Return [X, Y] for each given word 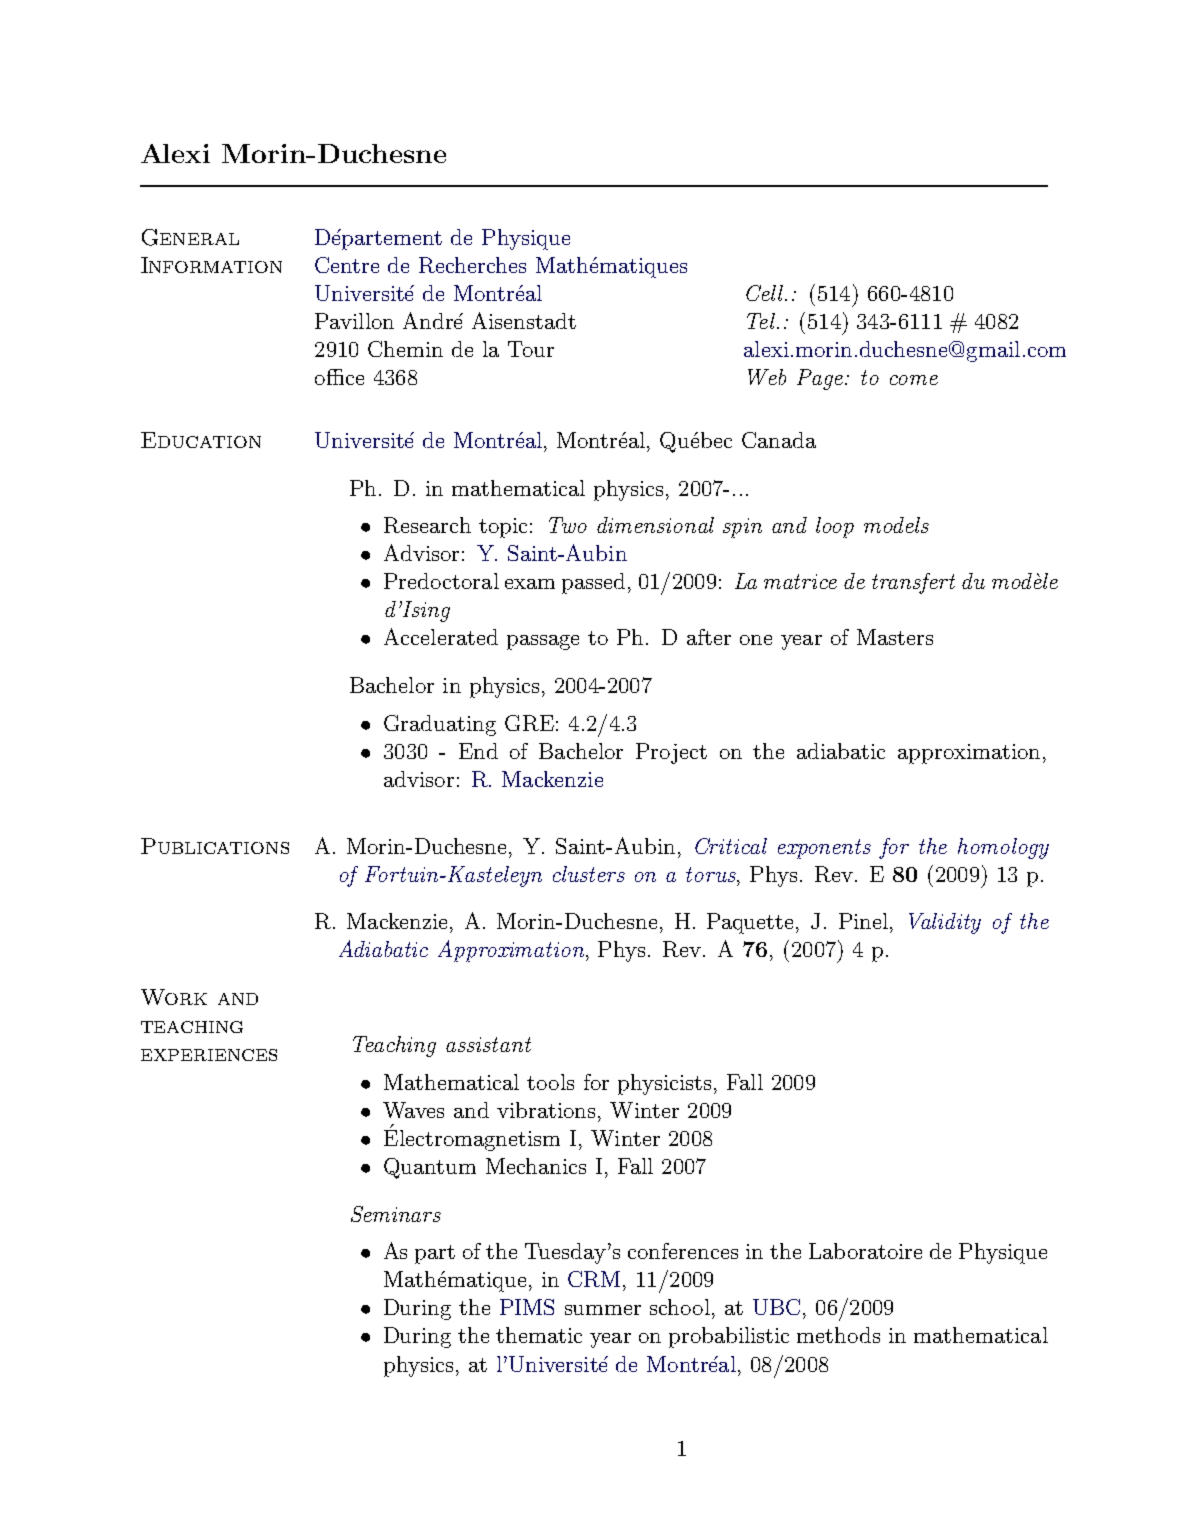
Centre [347, 265]
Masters [895, 637]
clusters [589, 874]
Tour [531, 349]
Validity [945, 923]
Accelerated [441, 636]
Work [174, 997]
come [914, 380]
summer [603, 1310]
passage [543, 642]
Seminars [396, 1214]
